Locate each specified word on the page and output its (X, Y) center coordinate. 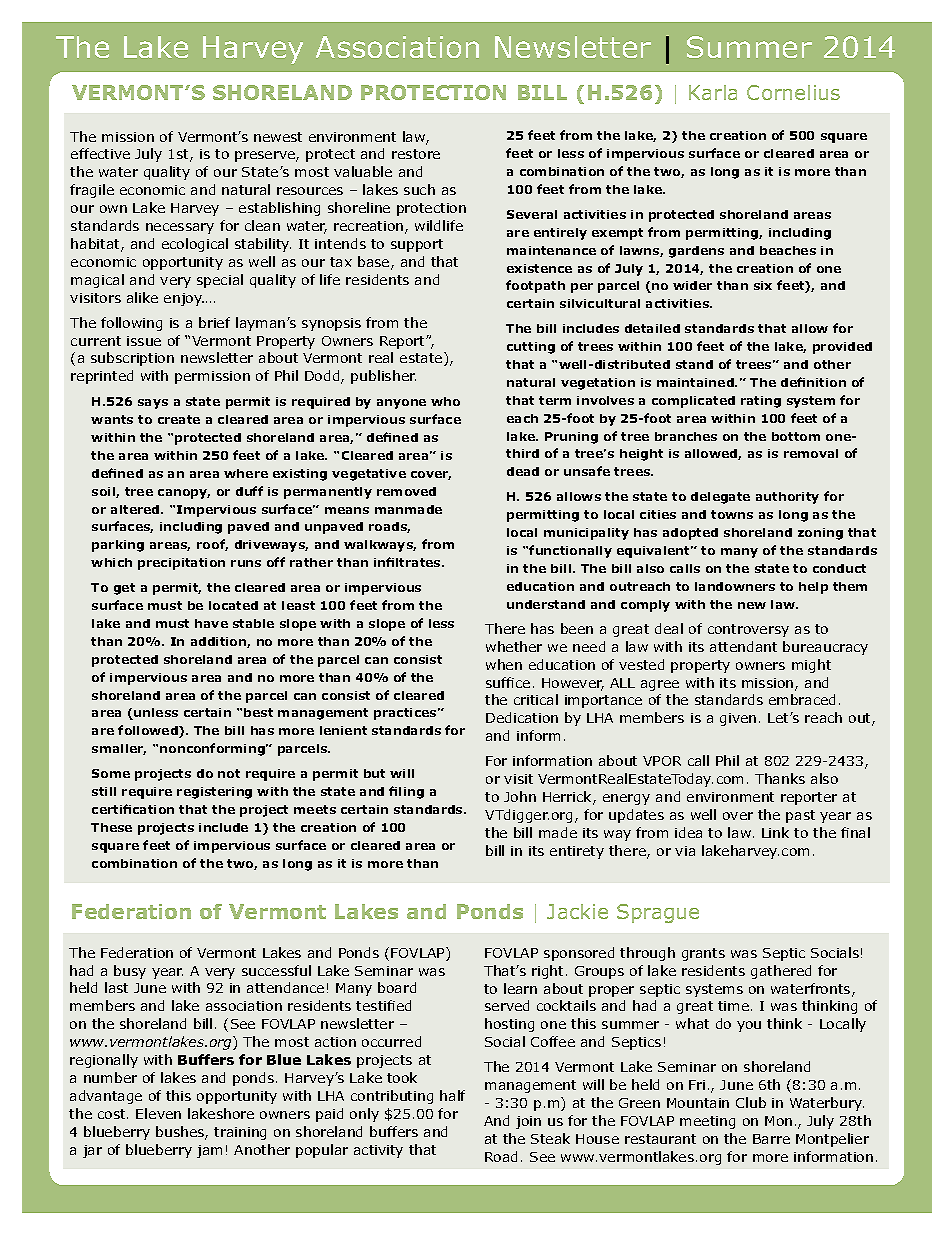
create (179, 419)
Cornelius (793, 92)
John (520, 796)
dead (523, 471)
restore (416, 154)
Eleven (158, 1113)
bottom (796, 436)
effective (100, 153)
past (800, 816)
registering (214, 793)
